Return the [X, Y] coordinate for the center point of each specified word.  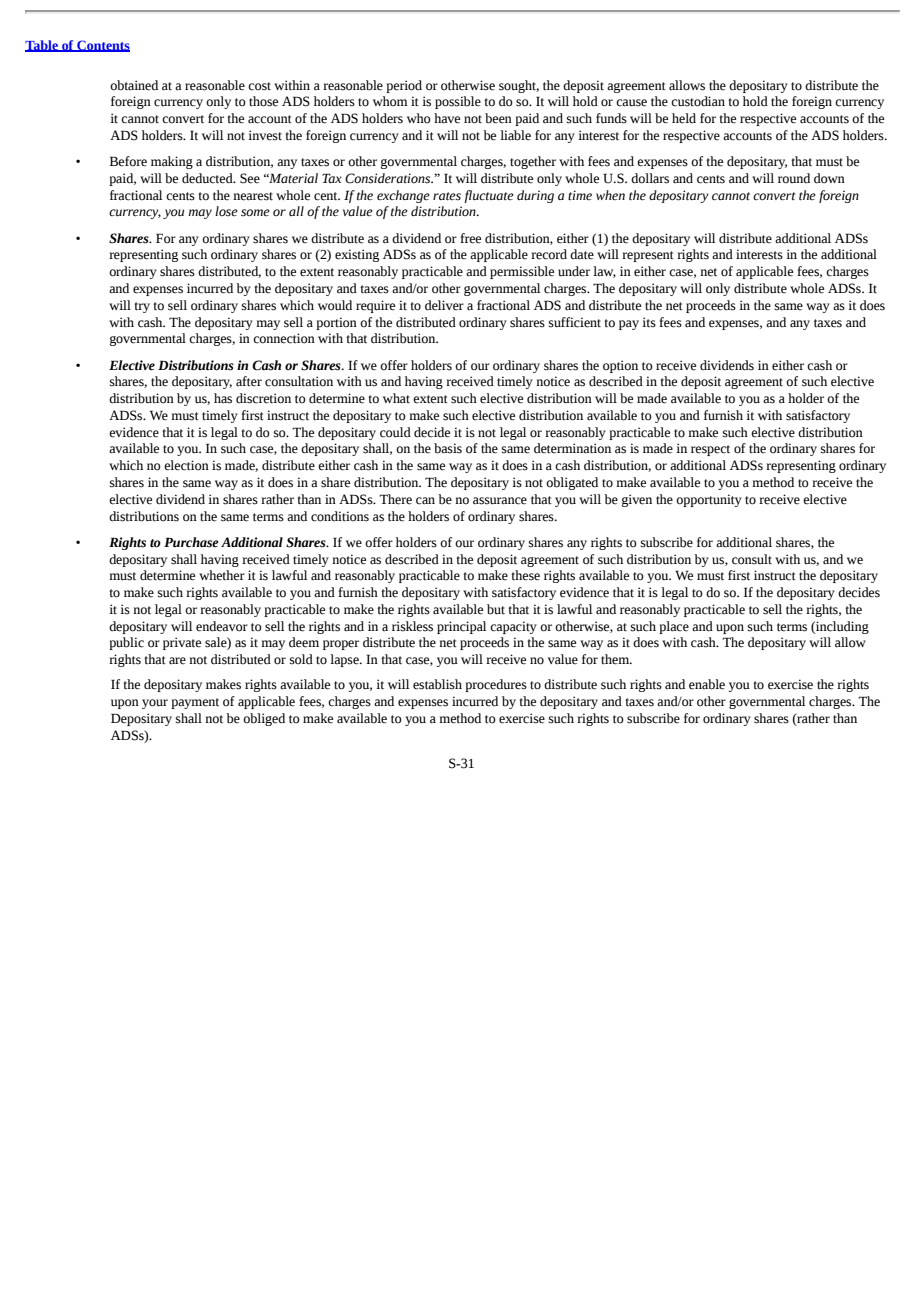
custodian [698, 101]
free [470, 238]
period [404, 86]
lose [226, 211]
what [396, 398]
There [395, 499]
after [249, 381]
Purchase [191, 542]
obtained [134, 85]
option [620, 366]
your [155, 704]
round [794, 178]
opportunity [709, 500]
